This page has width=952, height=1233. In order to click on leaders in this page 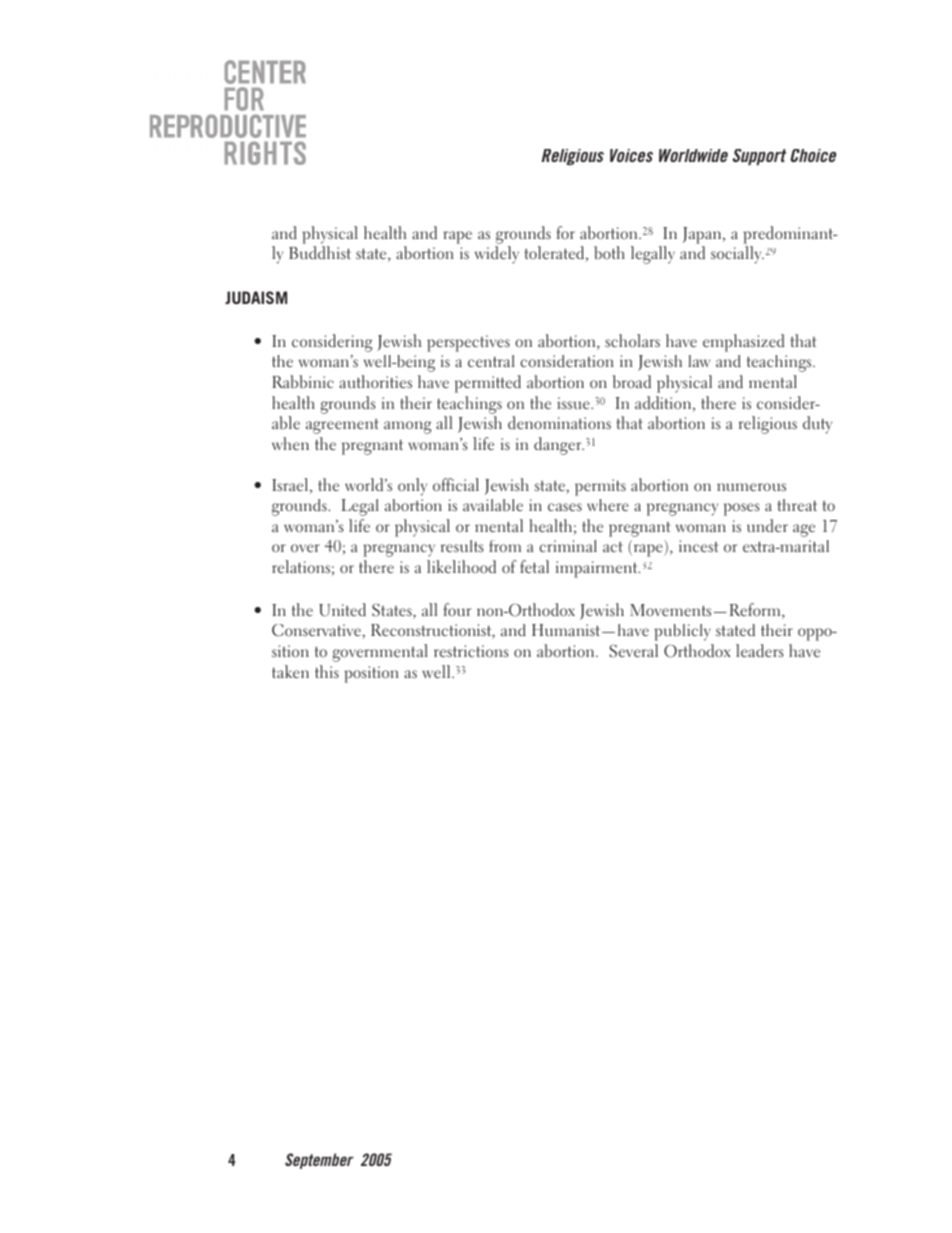, I will do `click(759, 651)`.
